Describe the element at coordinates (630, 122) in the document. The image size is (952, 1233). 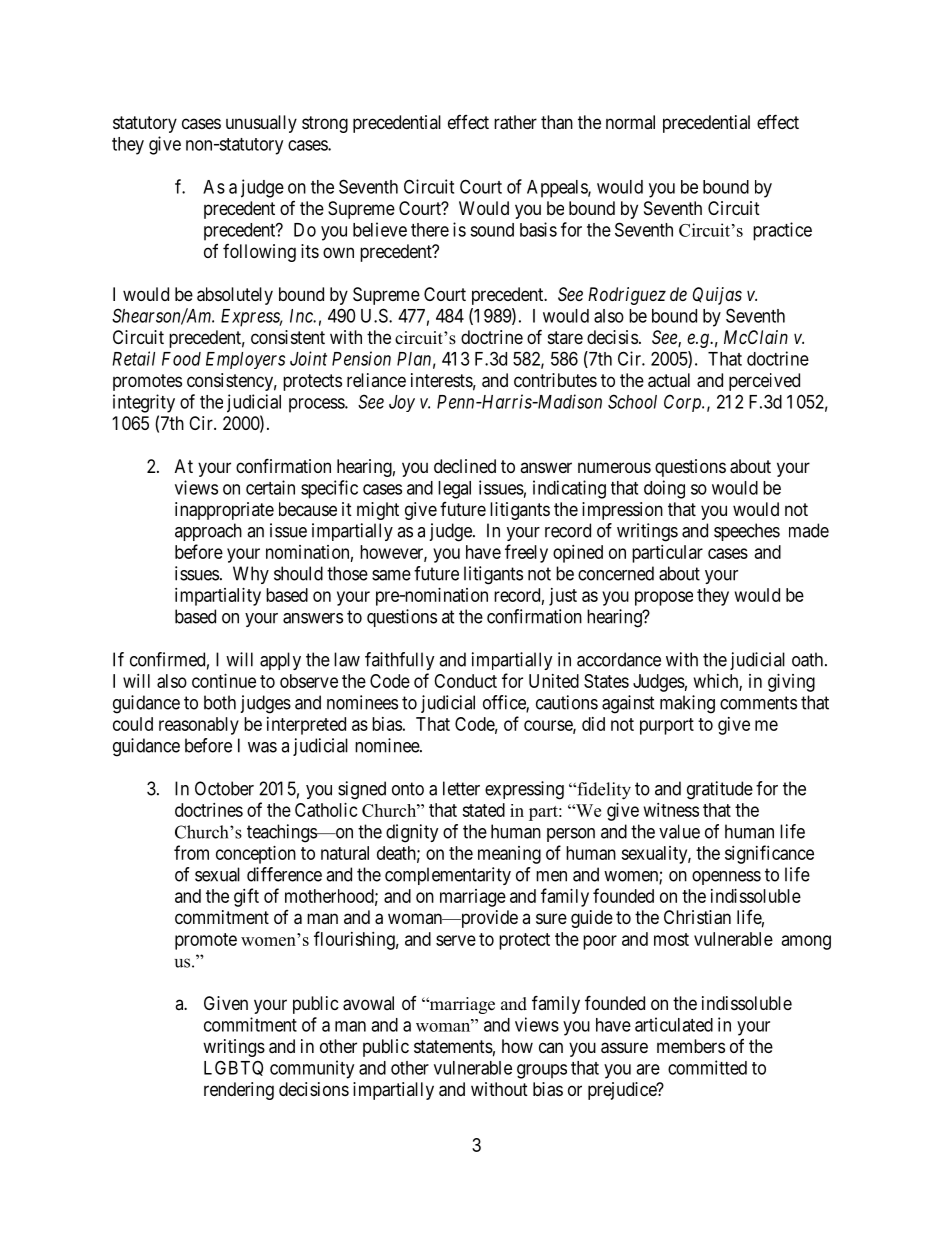
I see `normal` at that location.
